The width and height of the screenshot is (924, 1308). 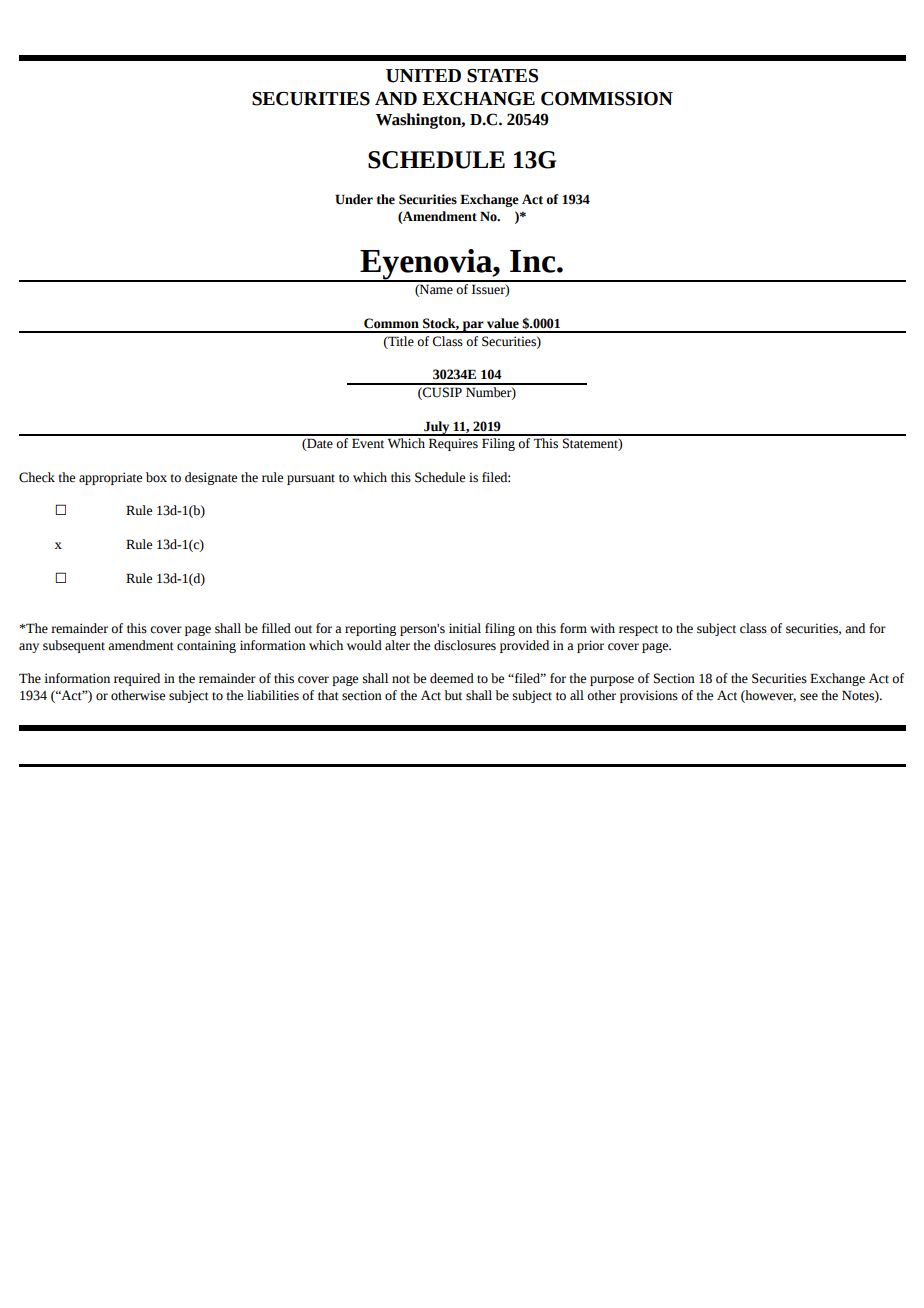 What do you see at coordinates (423, 76) in the screenshot?
I see `UNITED` at bounding box center [423, 76].
